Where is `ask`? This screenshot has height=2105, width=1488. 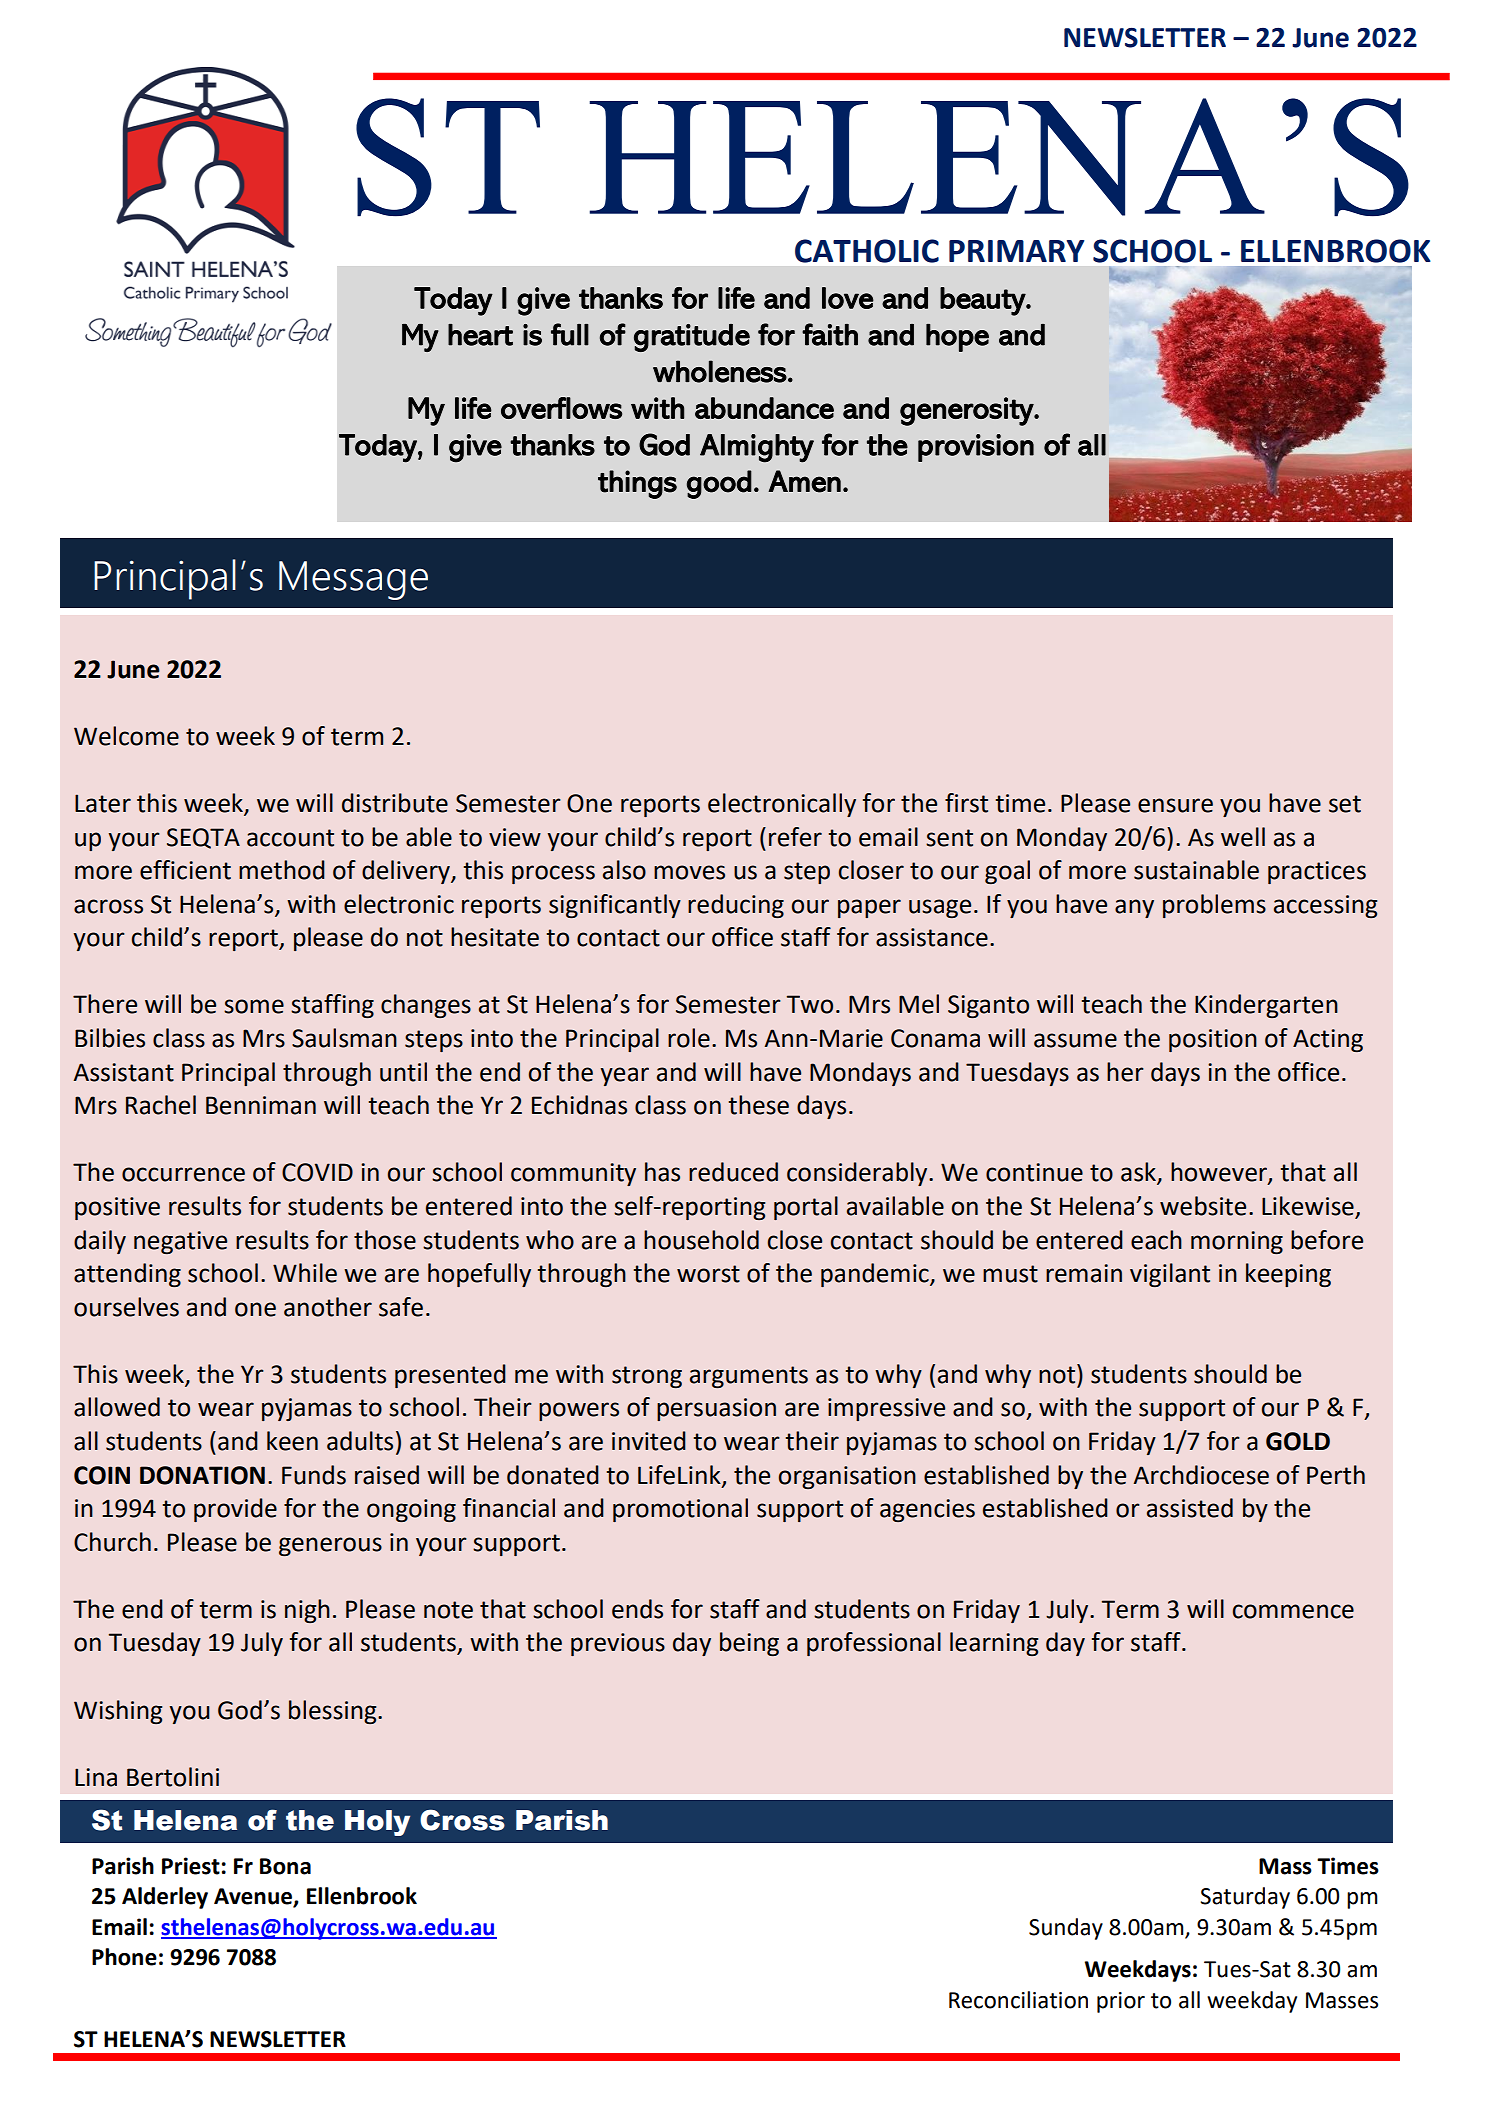
ask is located at coordinates (1139, 1173).
